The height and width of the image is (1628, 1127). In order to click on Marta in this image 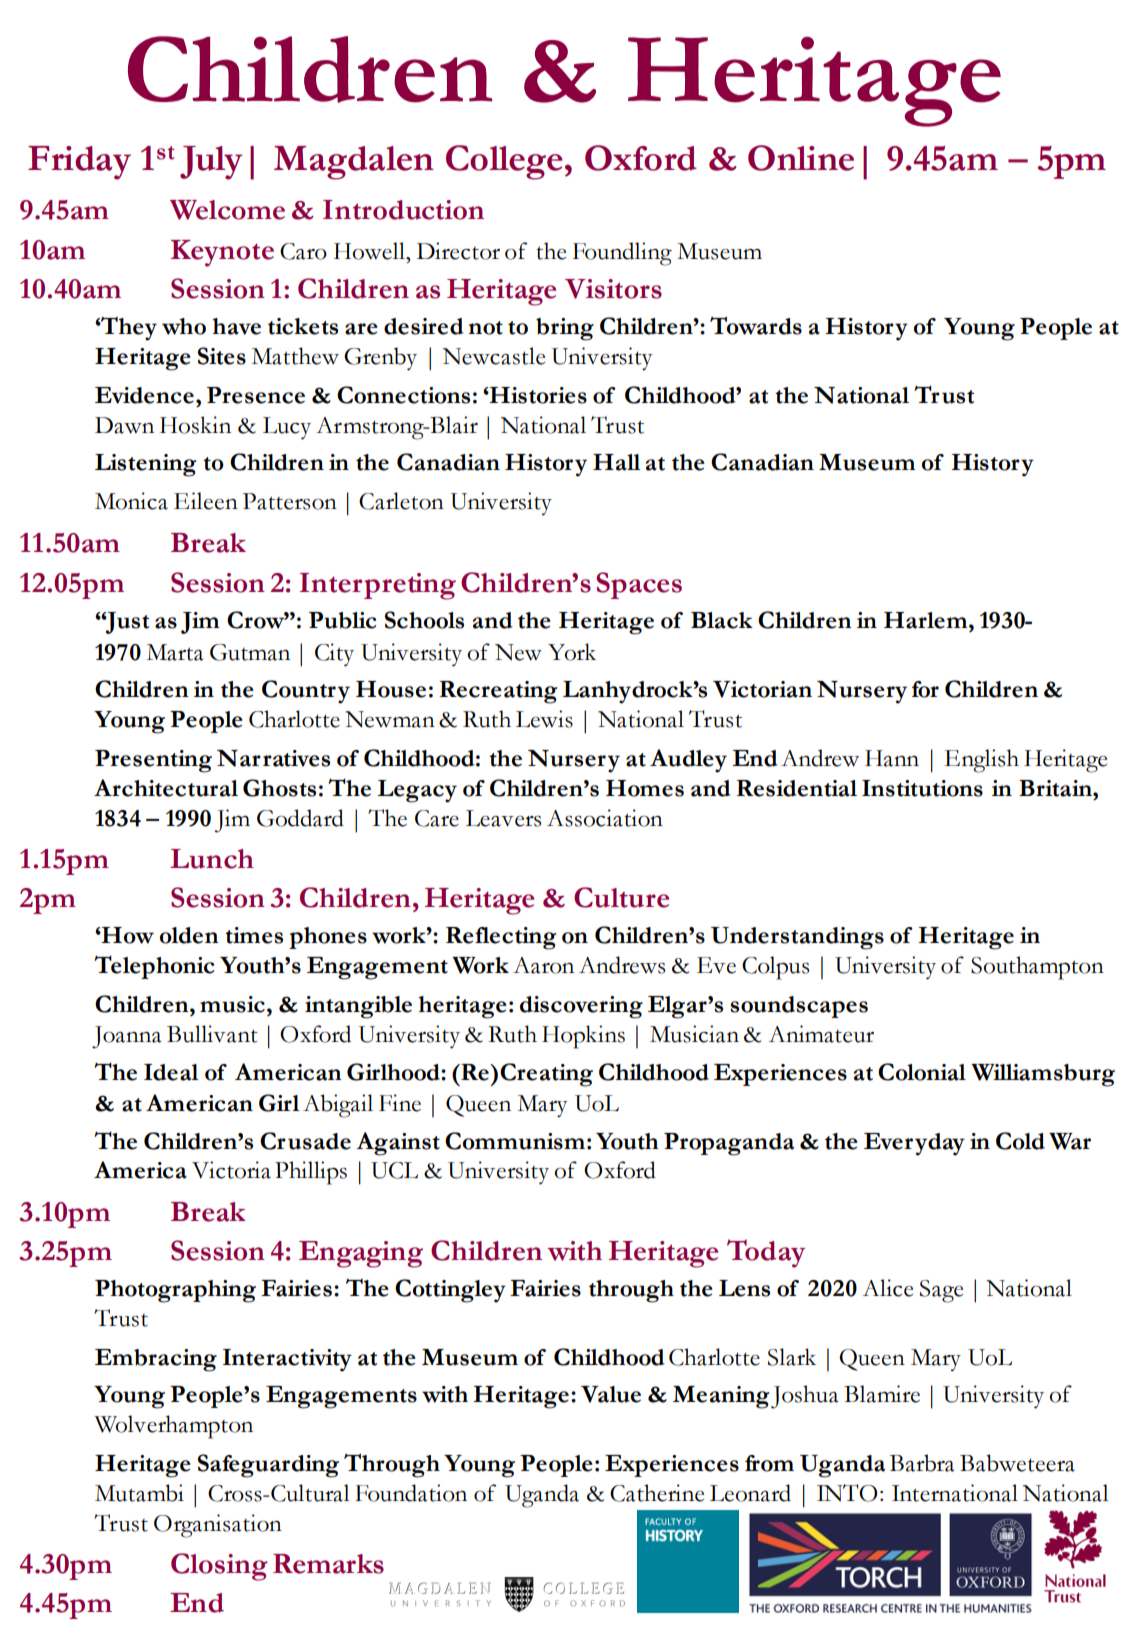, I will do `click(175, 652)`.
